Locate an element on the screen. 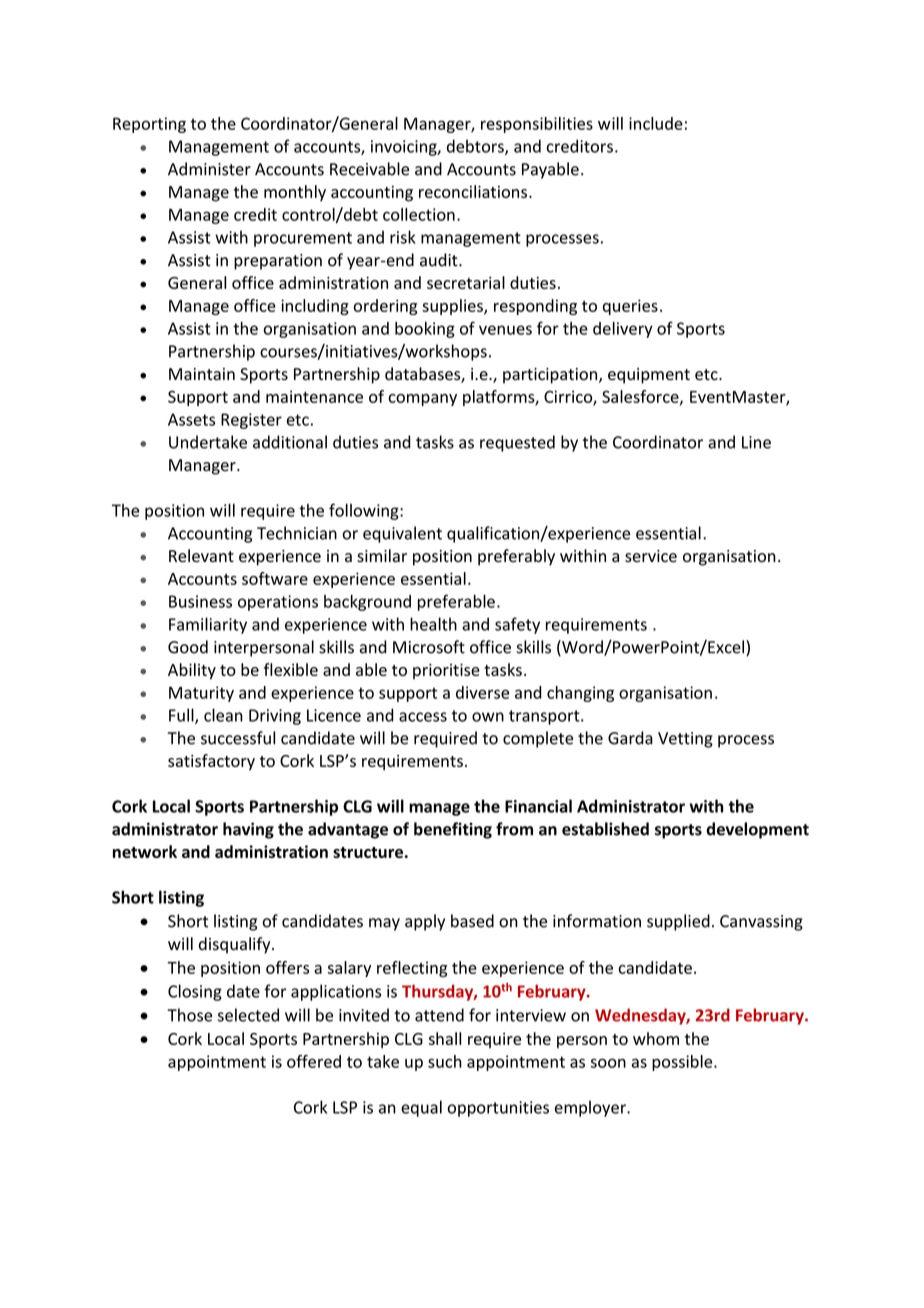  include is located at coordinates (656, 123).
